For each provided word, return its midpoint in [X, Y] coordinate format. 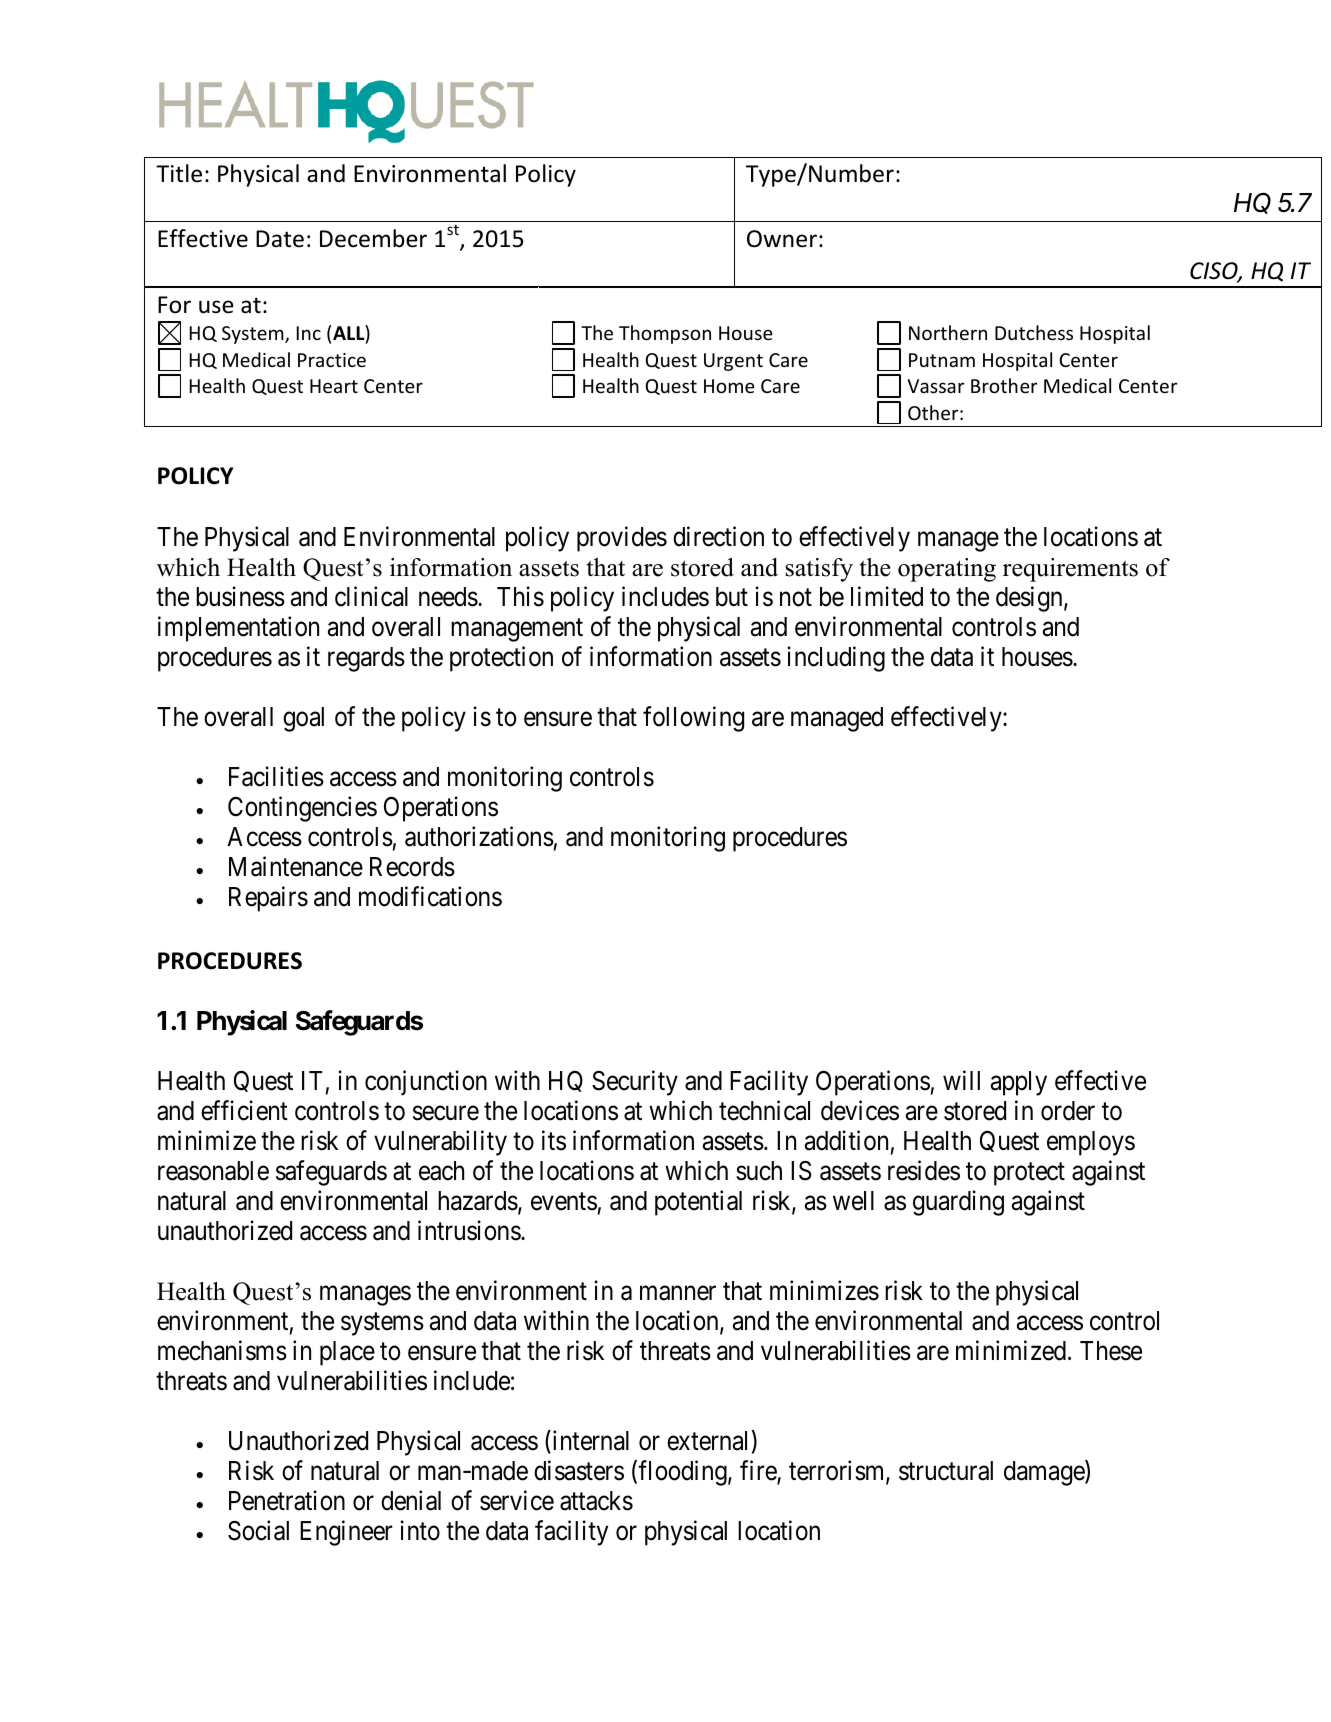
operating [947, 570]
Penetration [287, 1500]
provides [622, 539]
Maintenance [296, 866]
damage [1045, 1473]
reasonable [213, 1171]
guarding [958, 1203]
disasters [579, 1470]
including [836, 659]
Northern [948, 332]
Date [280, 239]
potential [698, 1203]
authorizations [479, 836]
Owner [782, 239]
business [240, 596]
